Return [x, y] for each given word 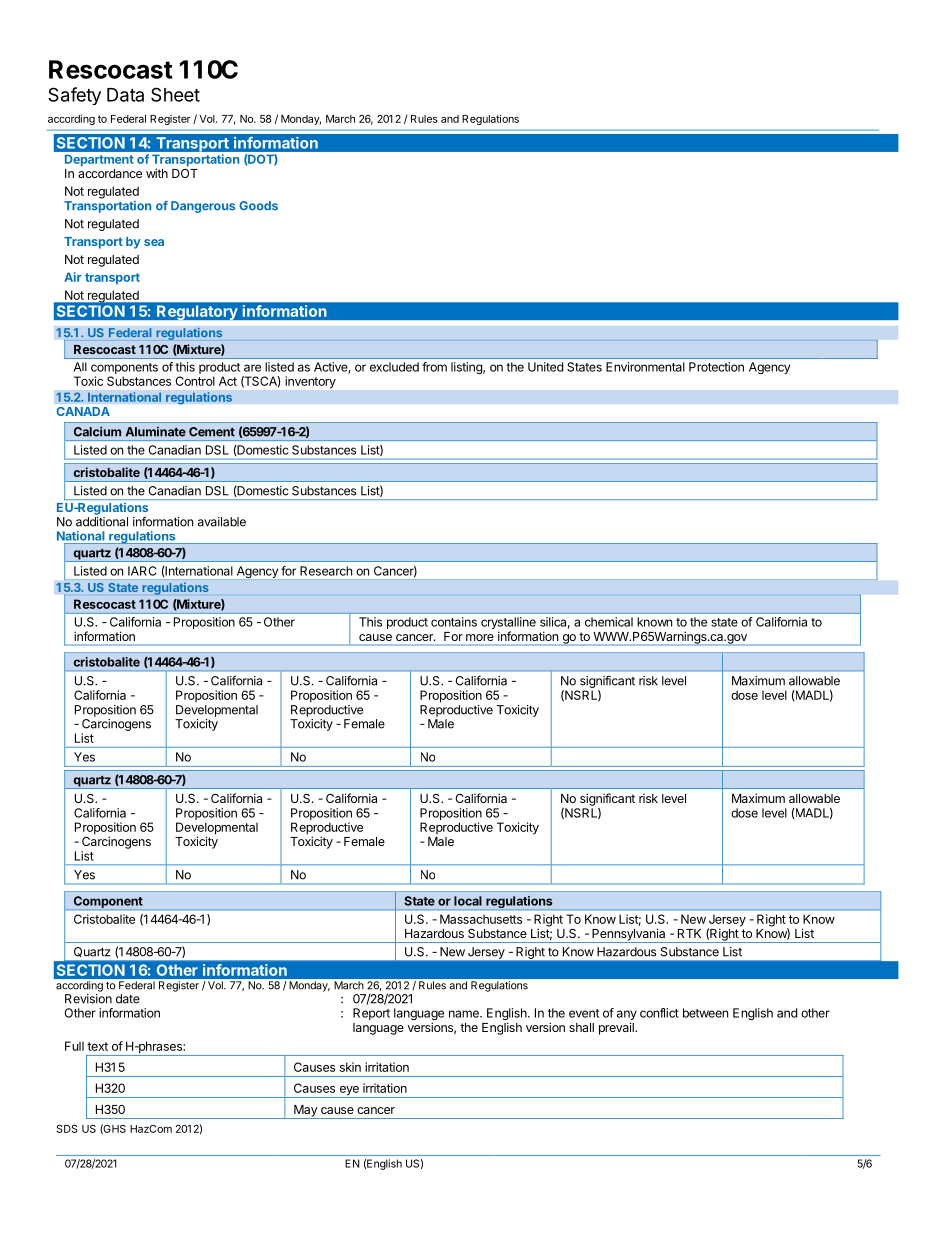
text [97, 1046]
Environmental [645, 367]
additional [102, 522]
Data [125, 95]
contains [454, 622]
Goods [258, 206]
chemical [609, 622]
